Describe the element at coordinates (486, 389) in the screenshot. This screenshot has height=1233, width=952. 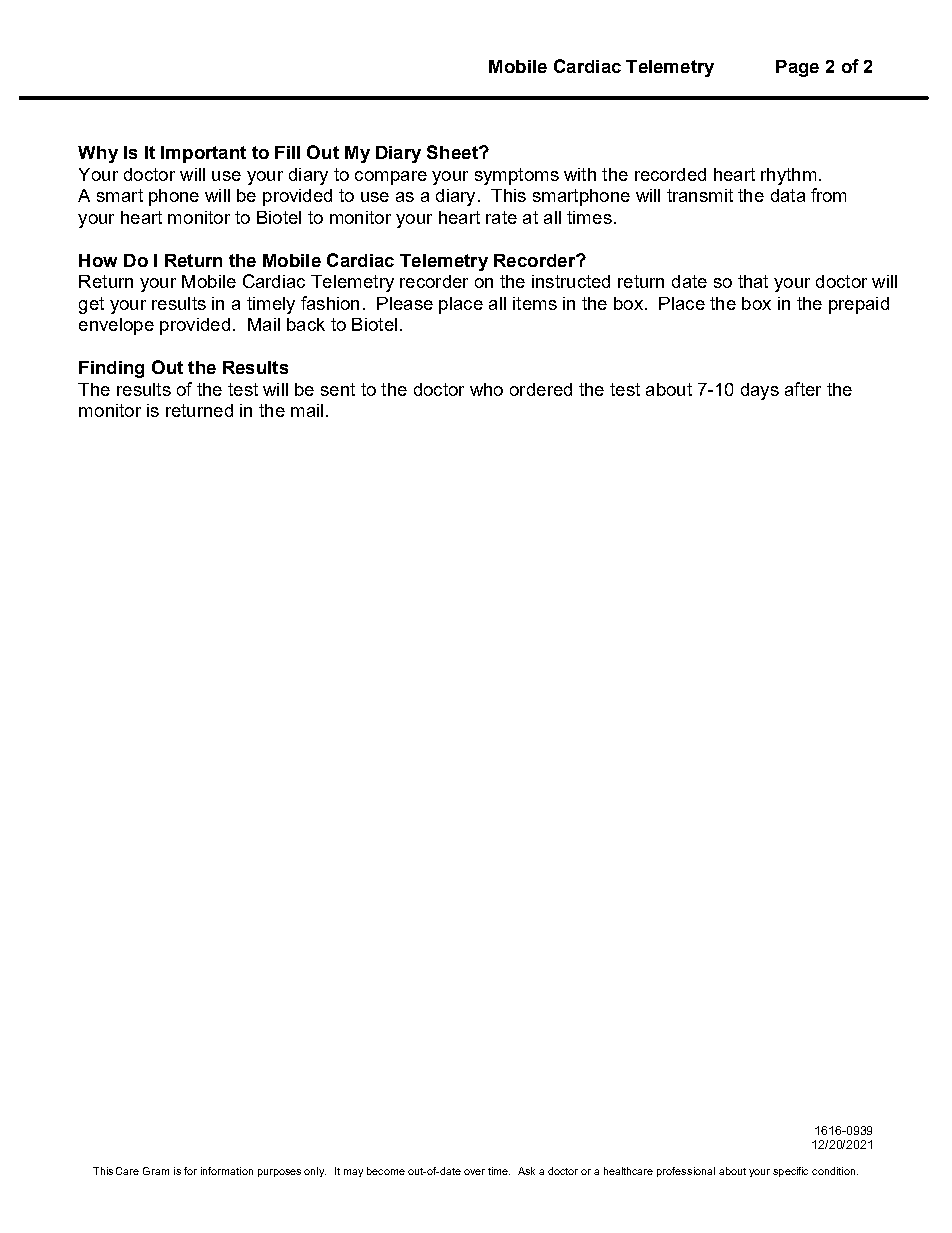
I see `who` at that location.
